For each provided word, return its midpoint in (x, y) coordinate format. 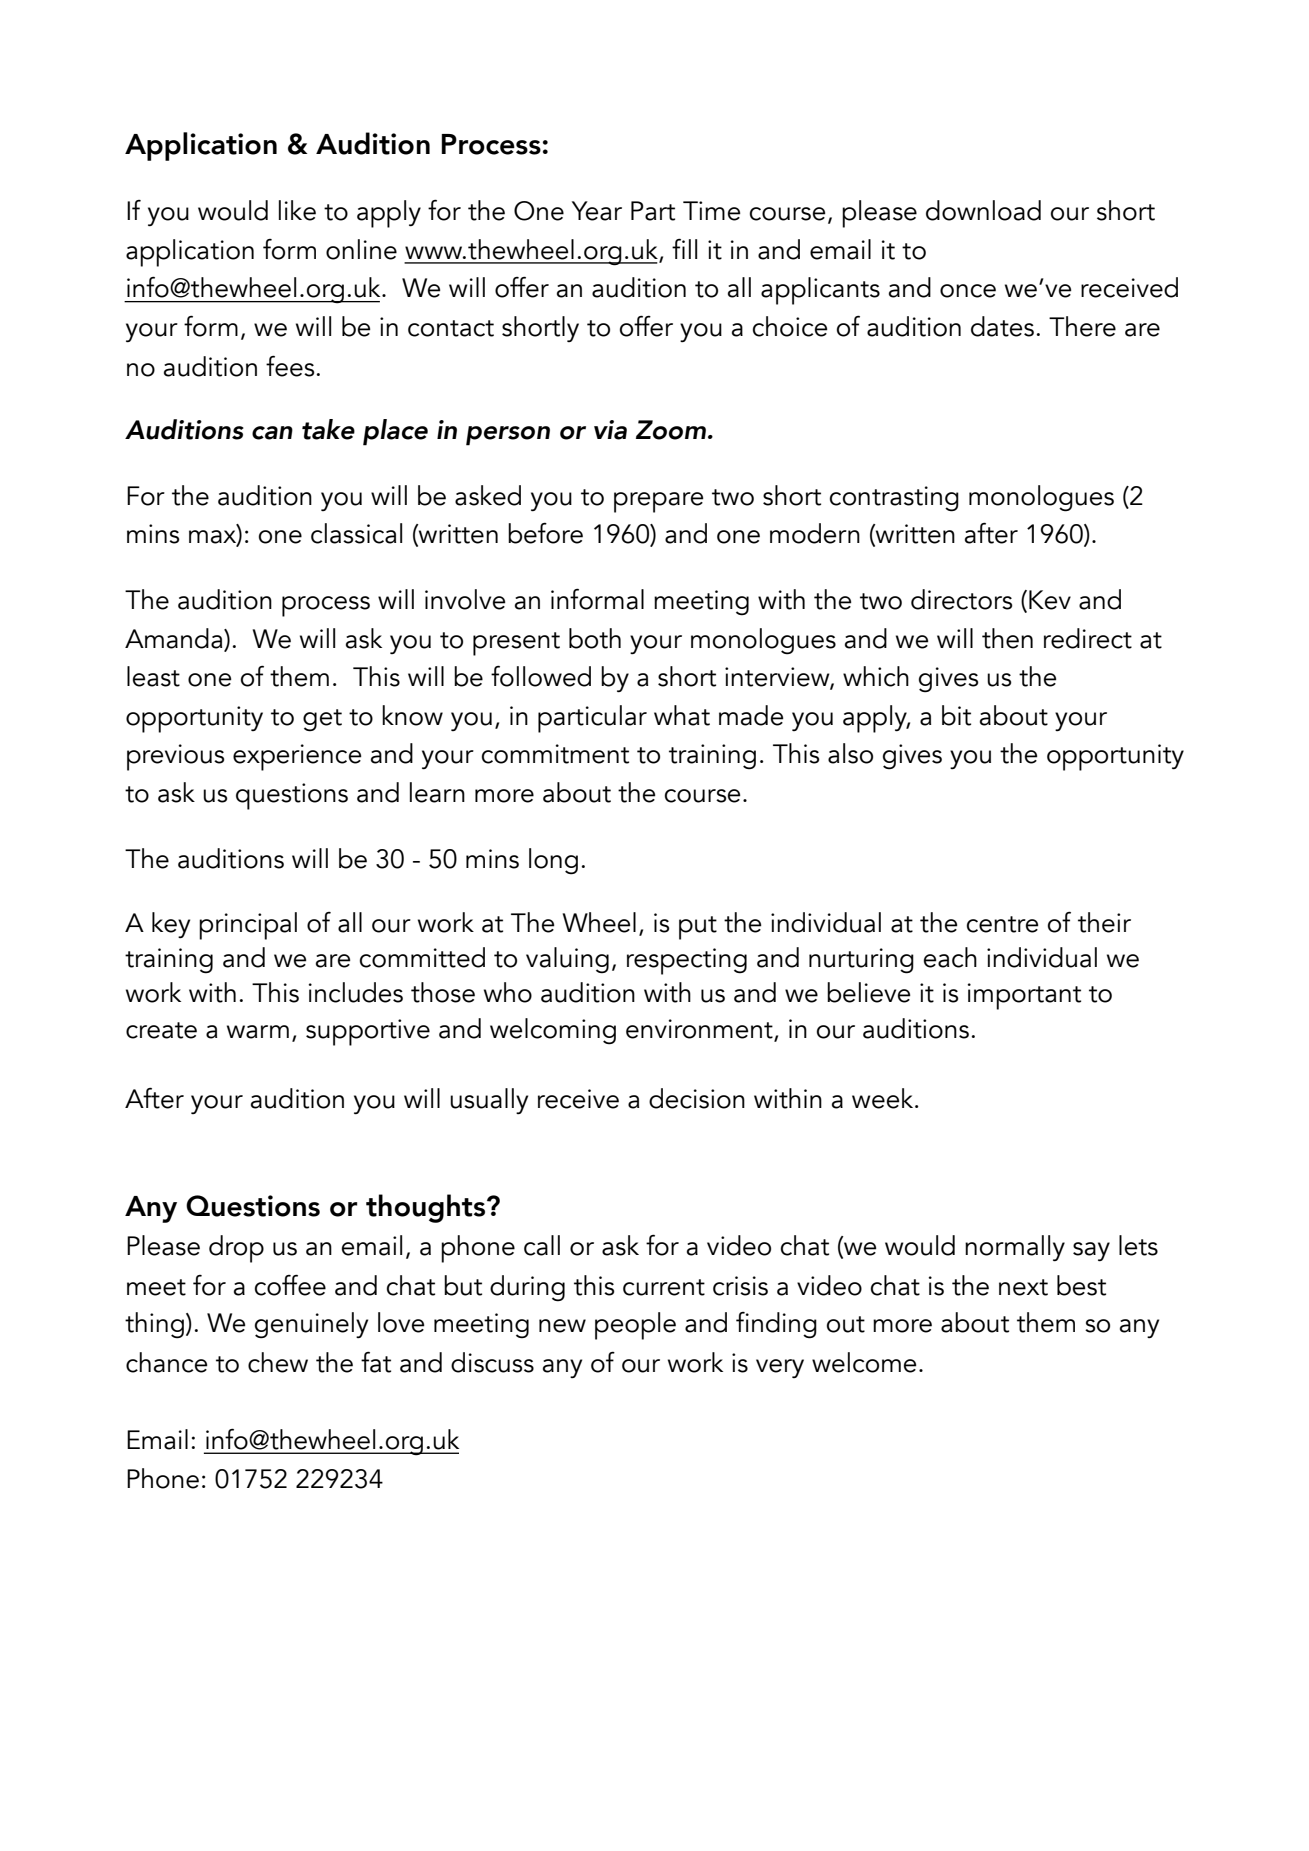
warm (258, 1032)
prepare (659, 502)
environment (699, 1029)
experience (297, 757)
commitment (555, 754)
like (297, 210)
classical (356, 533)
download (983, 210)
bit (956, 715)
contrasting (894, 499)
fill (684, 248)
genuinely (311, 1325)
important (1024, 996)
